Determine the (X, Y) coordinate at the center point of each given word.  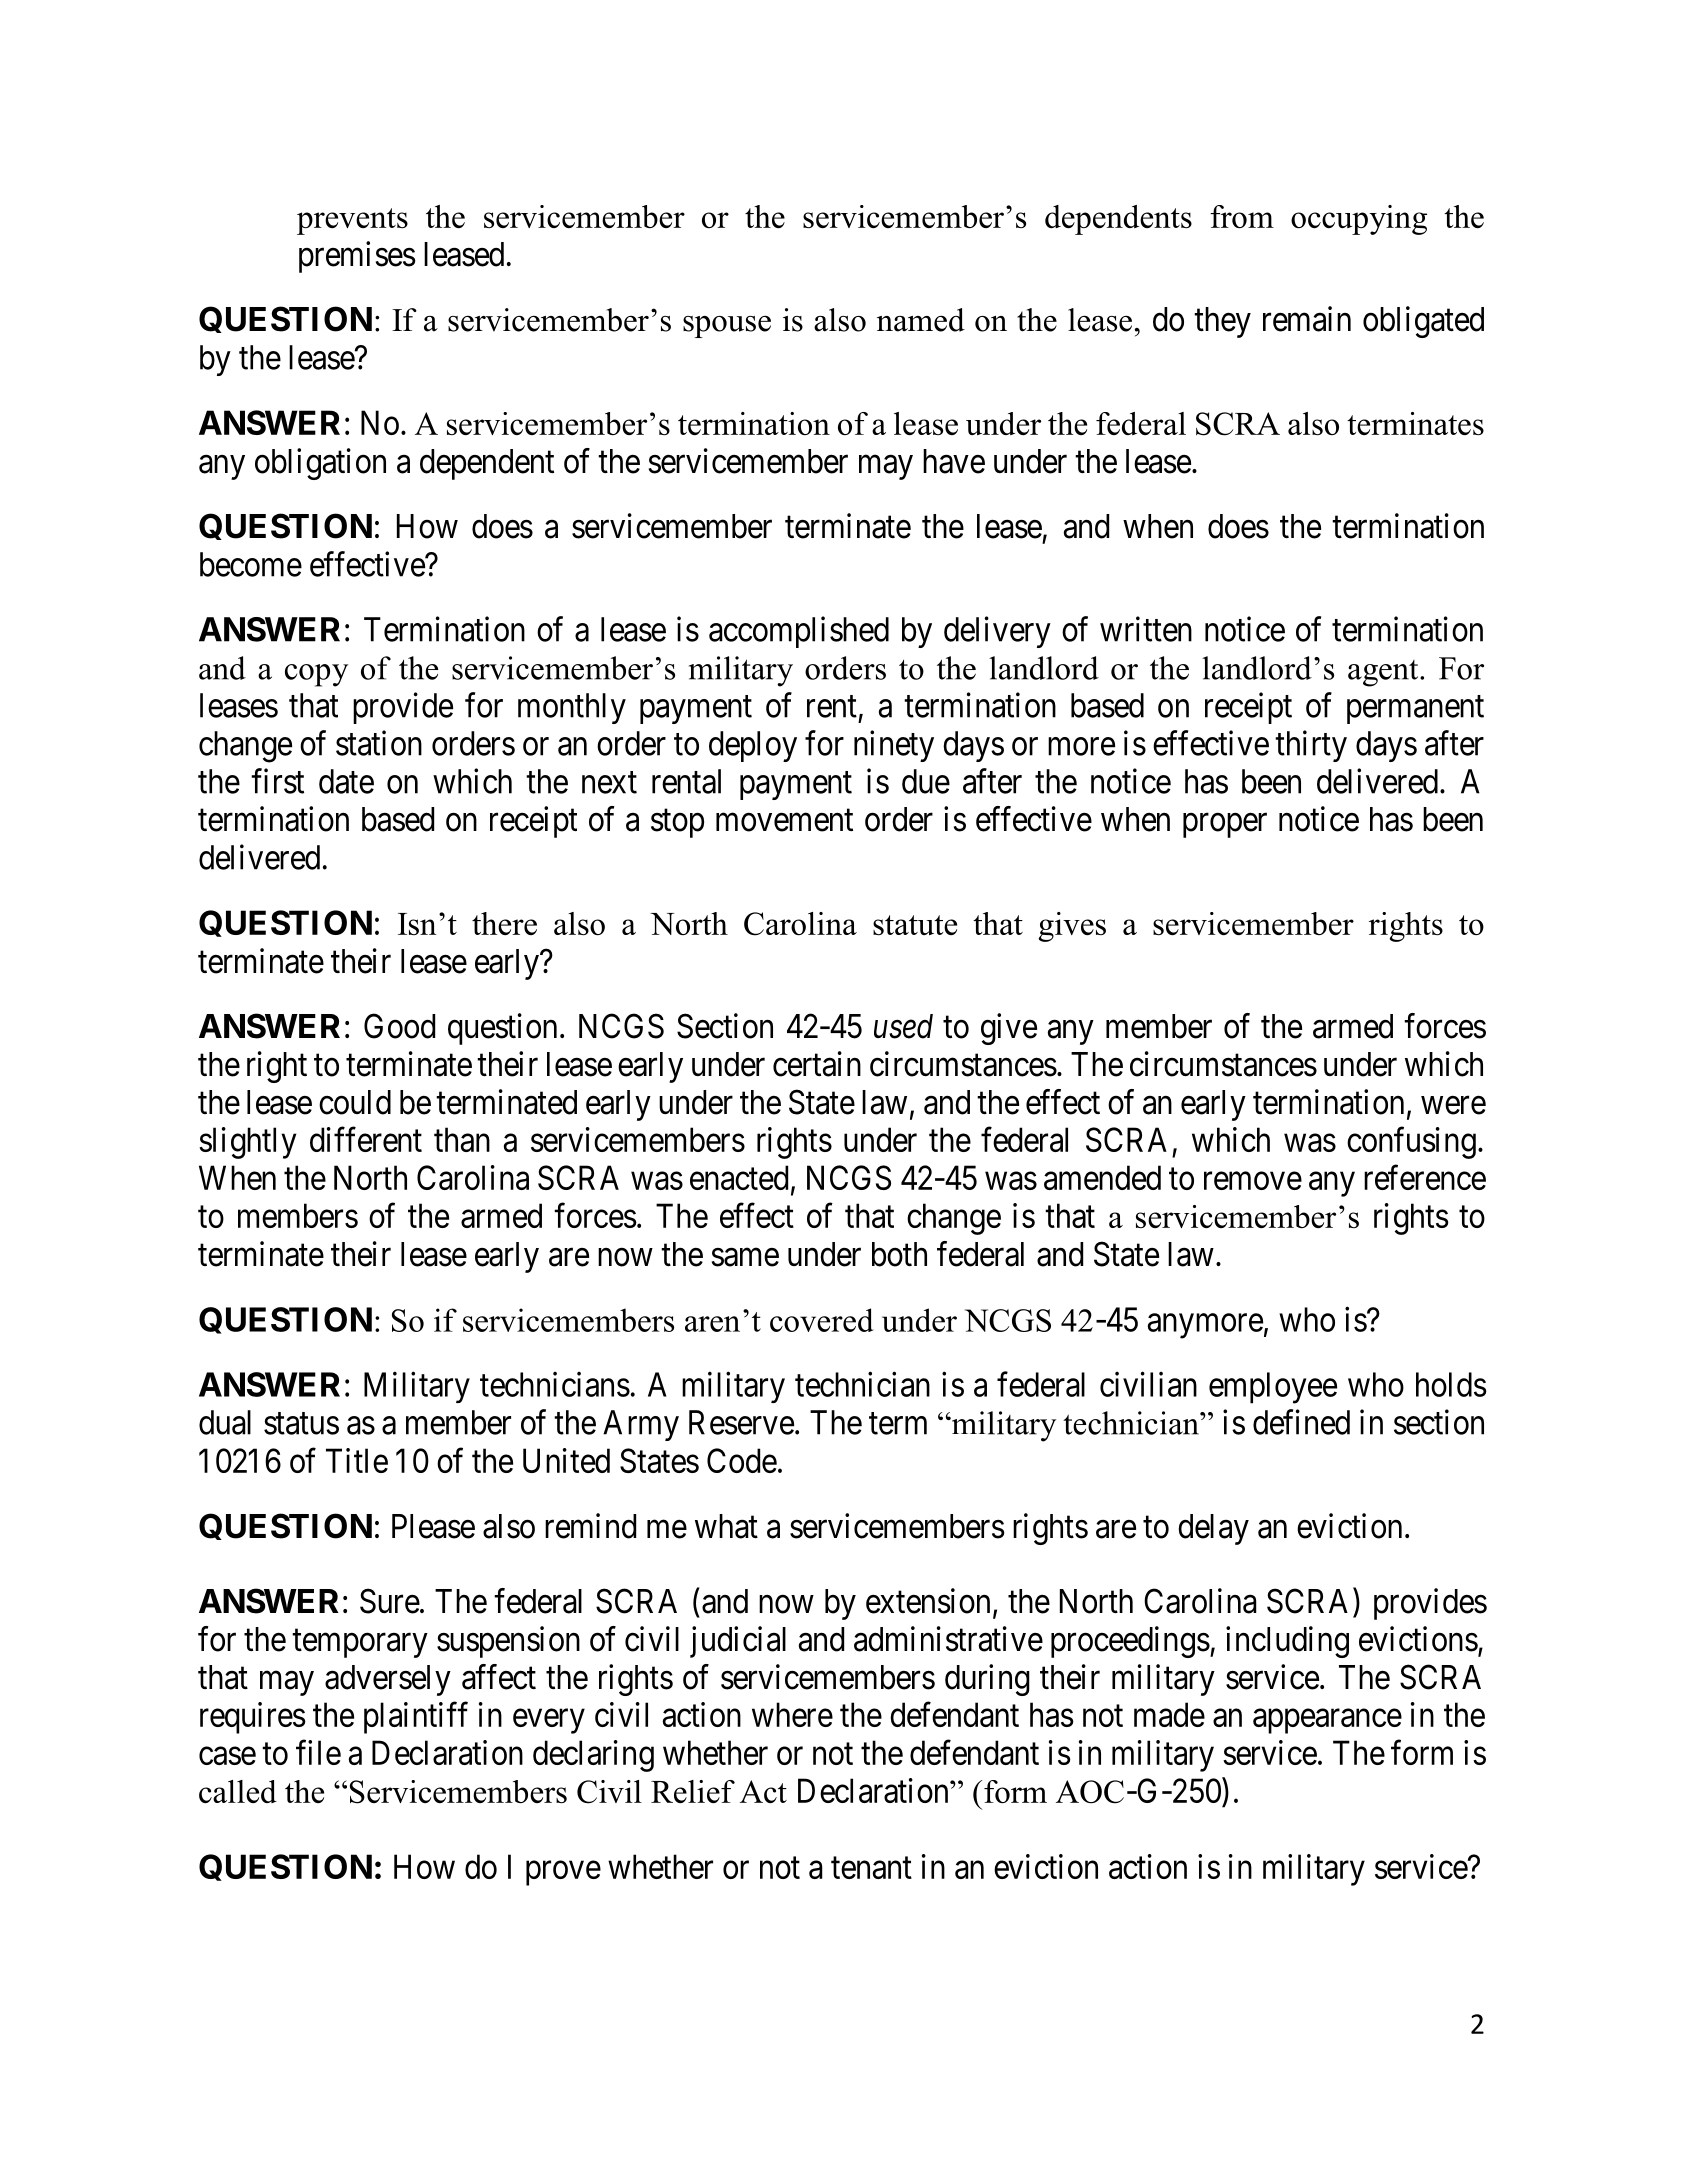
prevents (352, 221)
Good (399, 1026)
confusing (1411, 1143)
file (318, 1752)
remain (1307, 319)
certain (817, 1064)
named (921, 320)
